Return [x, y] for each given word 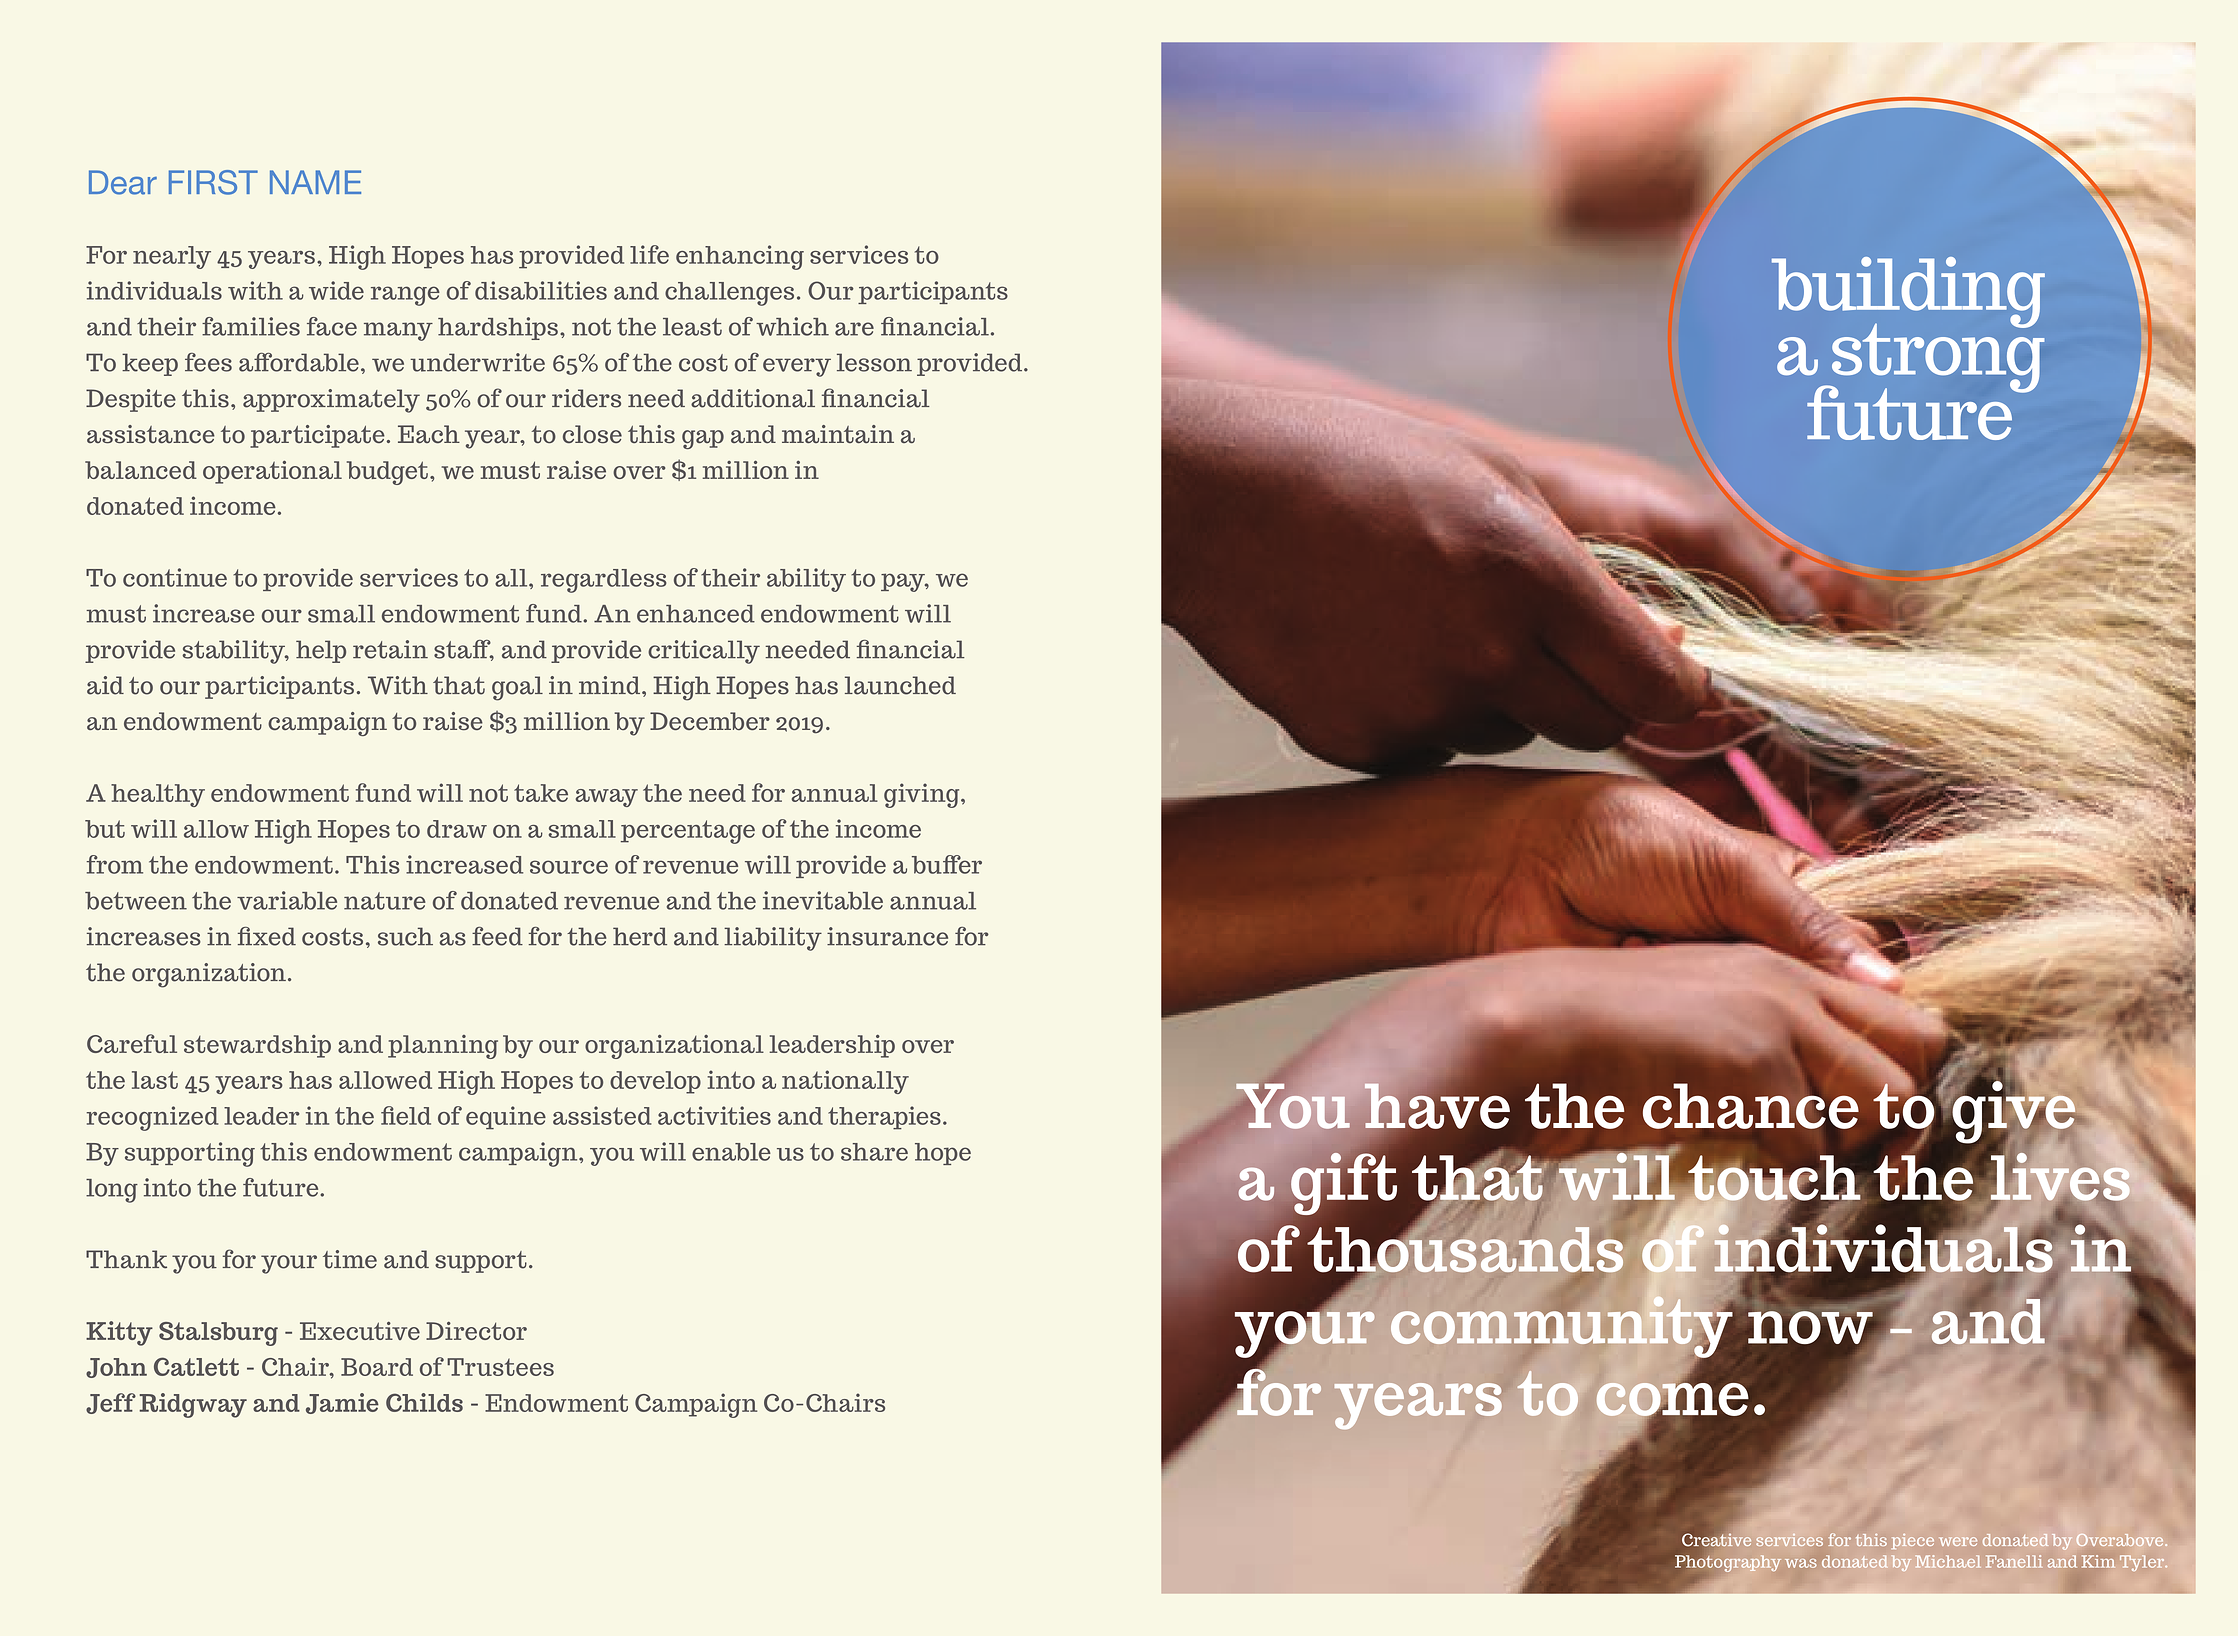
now [1810, 1329]
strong [1936, 358]
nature [385, 901]
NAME [315, 182]
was [1801, 1563]
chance [1751, 1106]
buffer [947, 864]
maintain [838, 434]
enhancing [740, 257]
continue [175, 577]
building [1908, 293]
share [874, 1152]
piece [1913, 1541]
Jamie [342, 1403]
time [350, 1259]
